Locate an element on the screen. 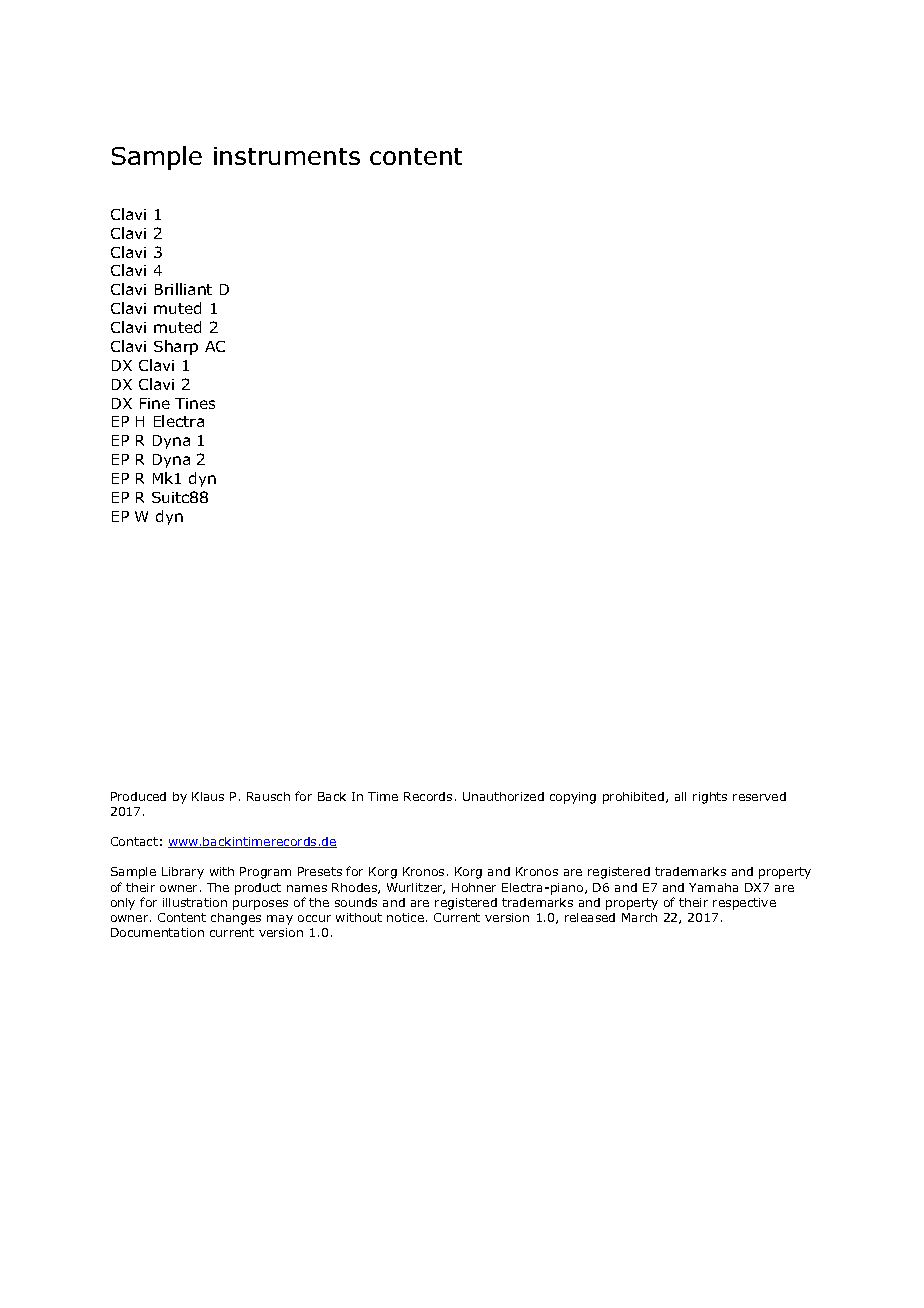 The image size is (924, 1308). Tines is located at coordinates (195, 403).
